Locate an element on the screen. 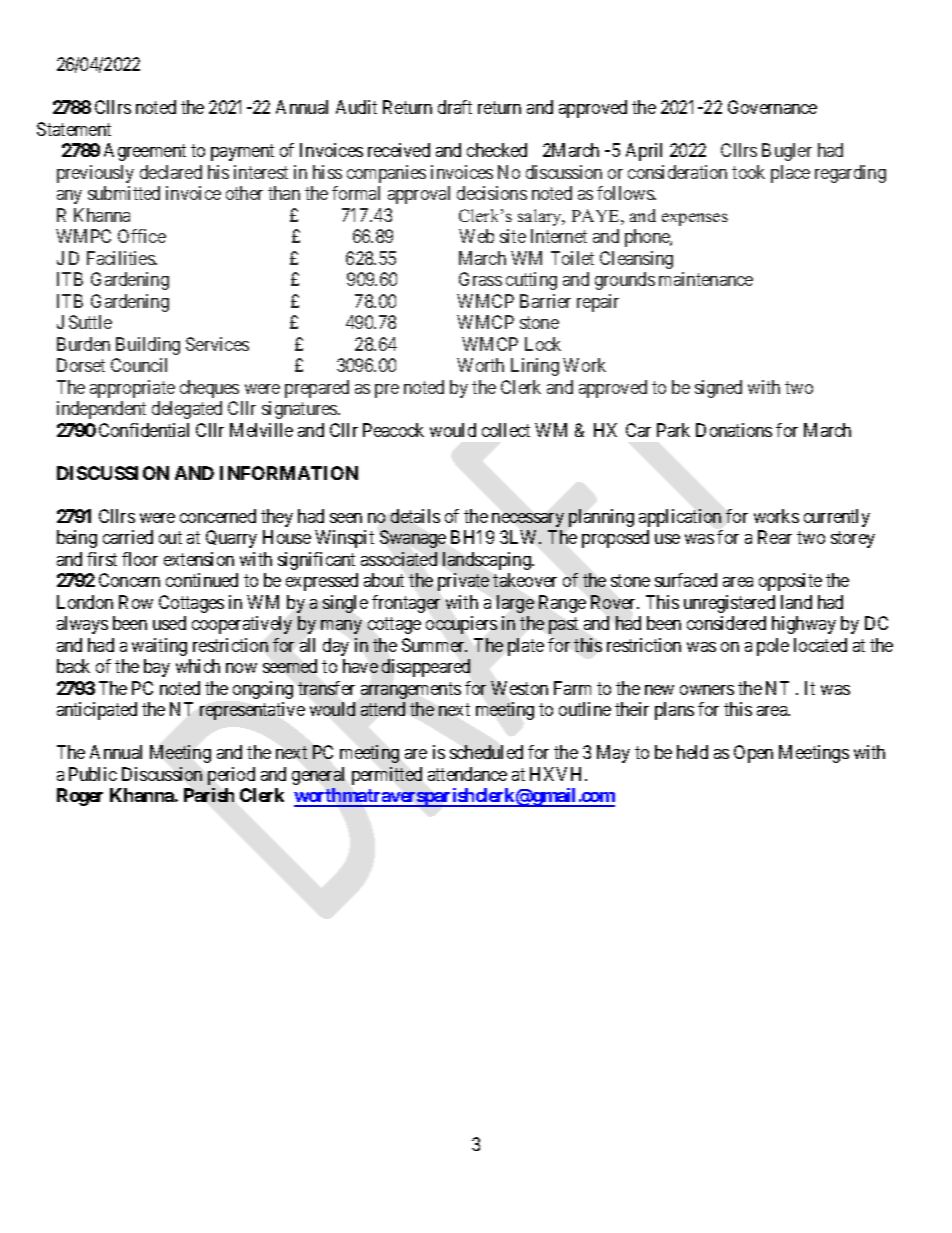  maintenance is located at coordinates (706, 279).
